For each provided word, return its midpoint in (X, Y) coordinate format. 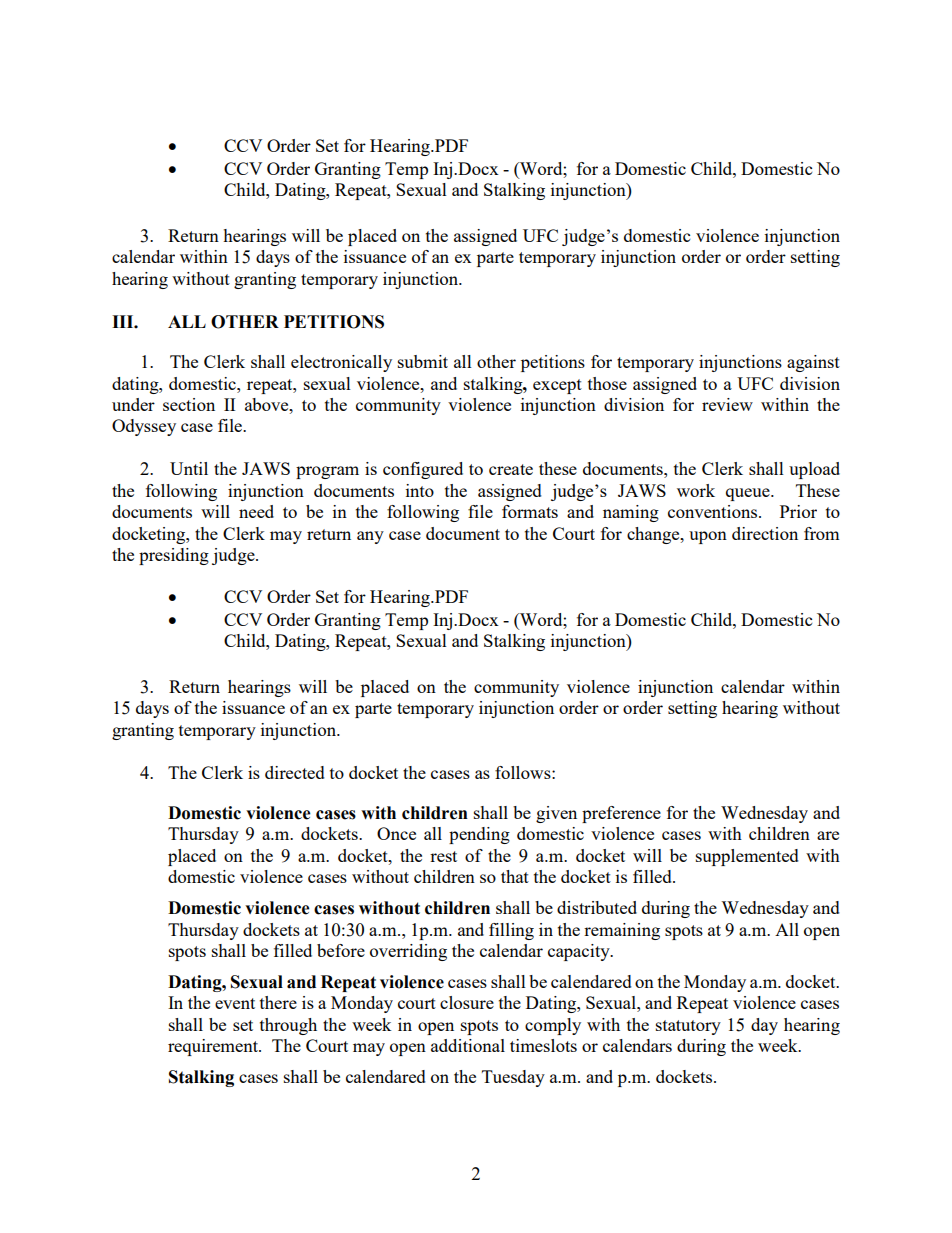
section (189, 404)
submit (423, 361)
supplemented (747, 857)
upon (708, 537)
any (370, 537)
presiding (174, 556)
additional (468, 1045)
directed (295, 772)
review (727, 404)
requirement (214, 1047)
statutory (688, 1027)
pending (479, 835)
